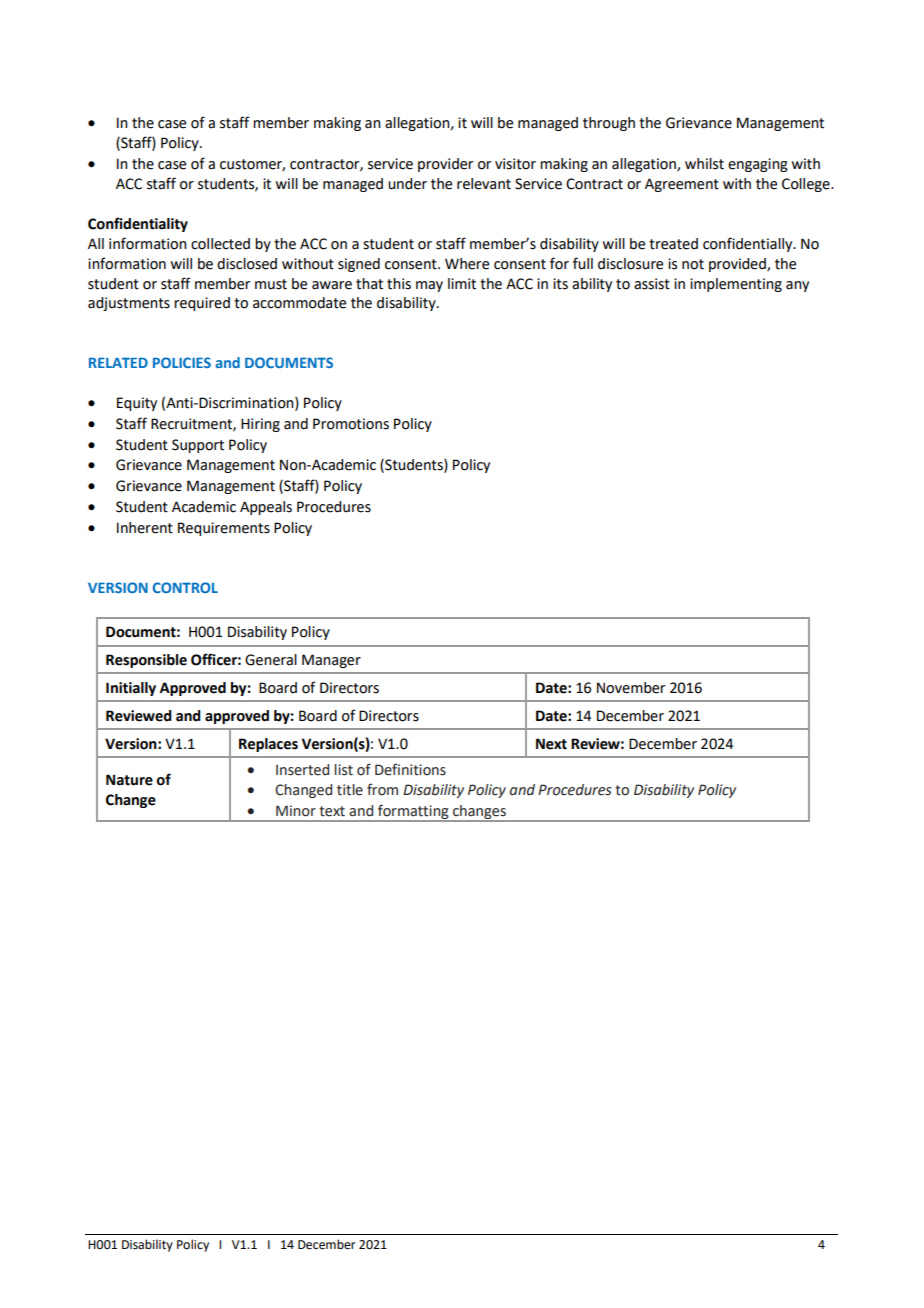  Describe the element at coordinates (631, 688) in the page. I see `November` at that location.
